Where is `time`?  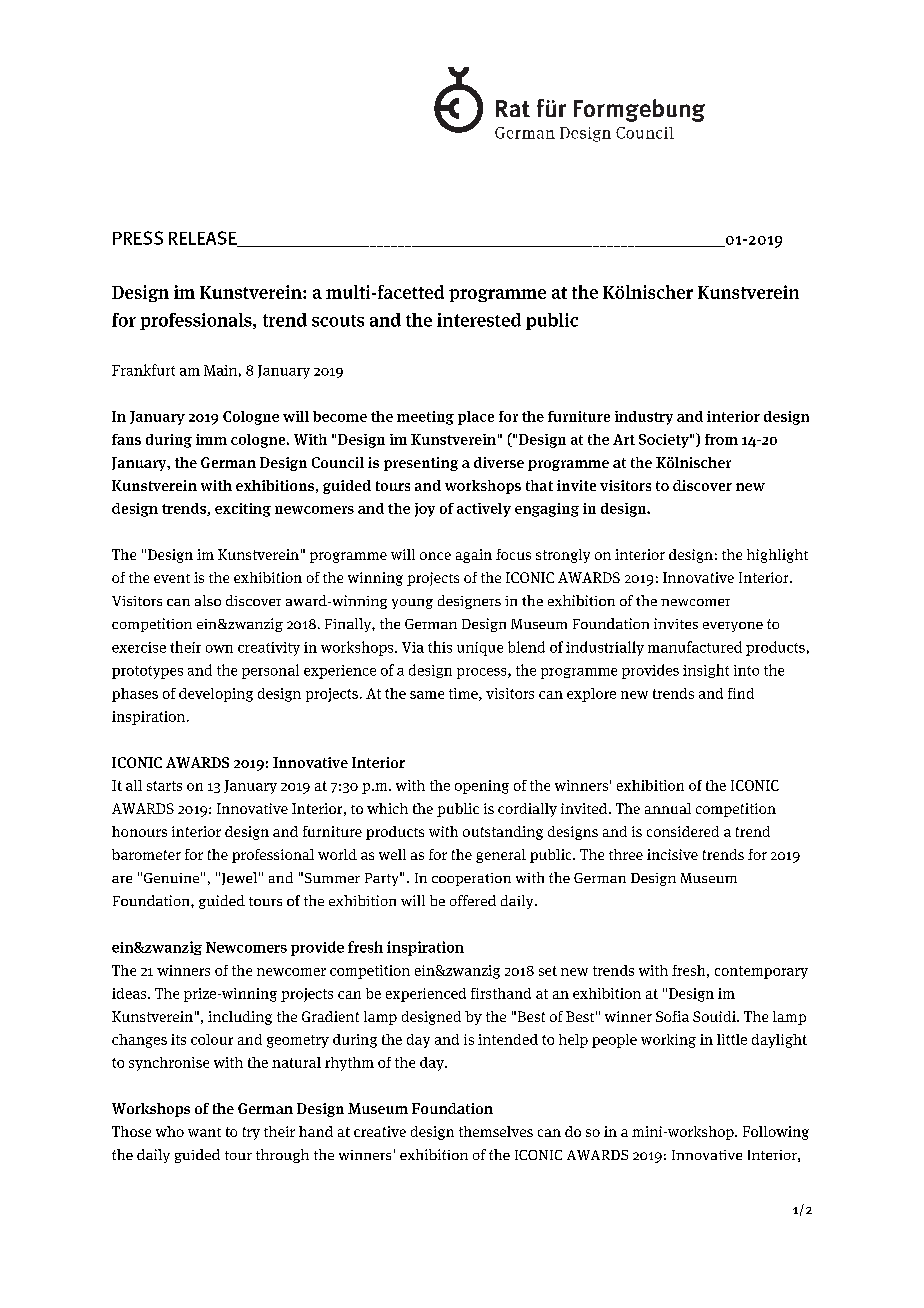
time is located at coordinates (464, 694).
